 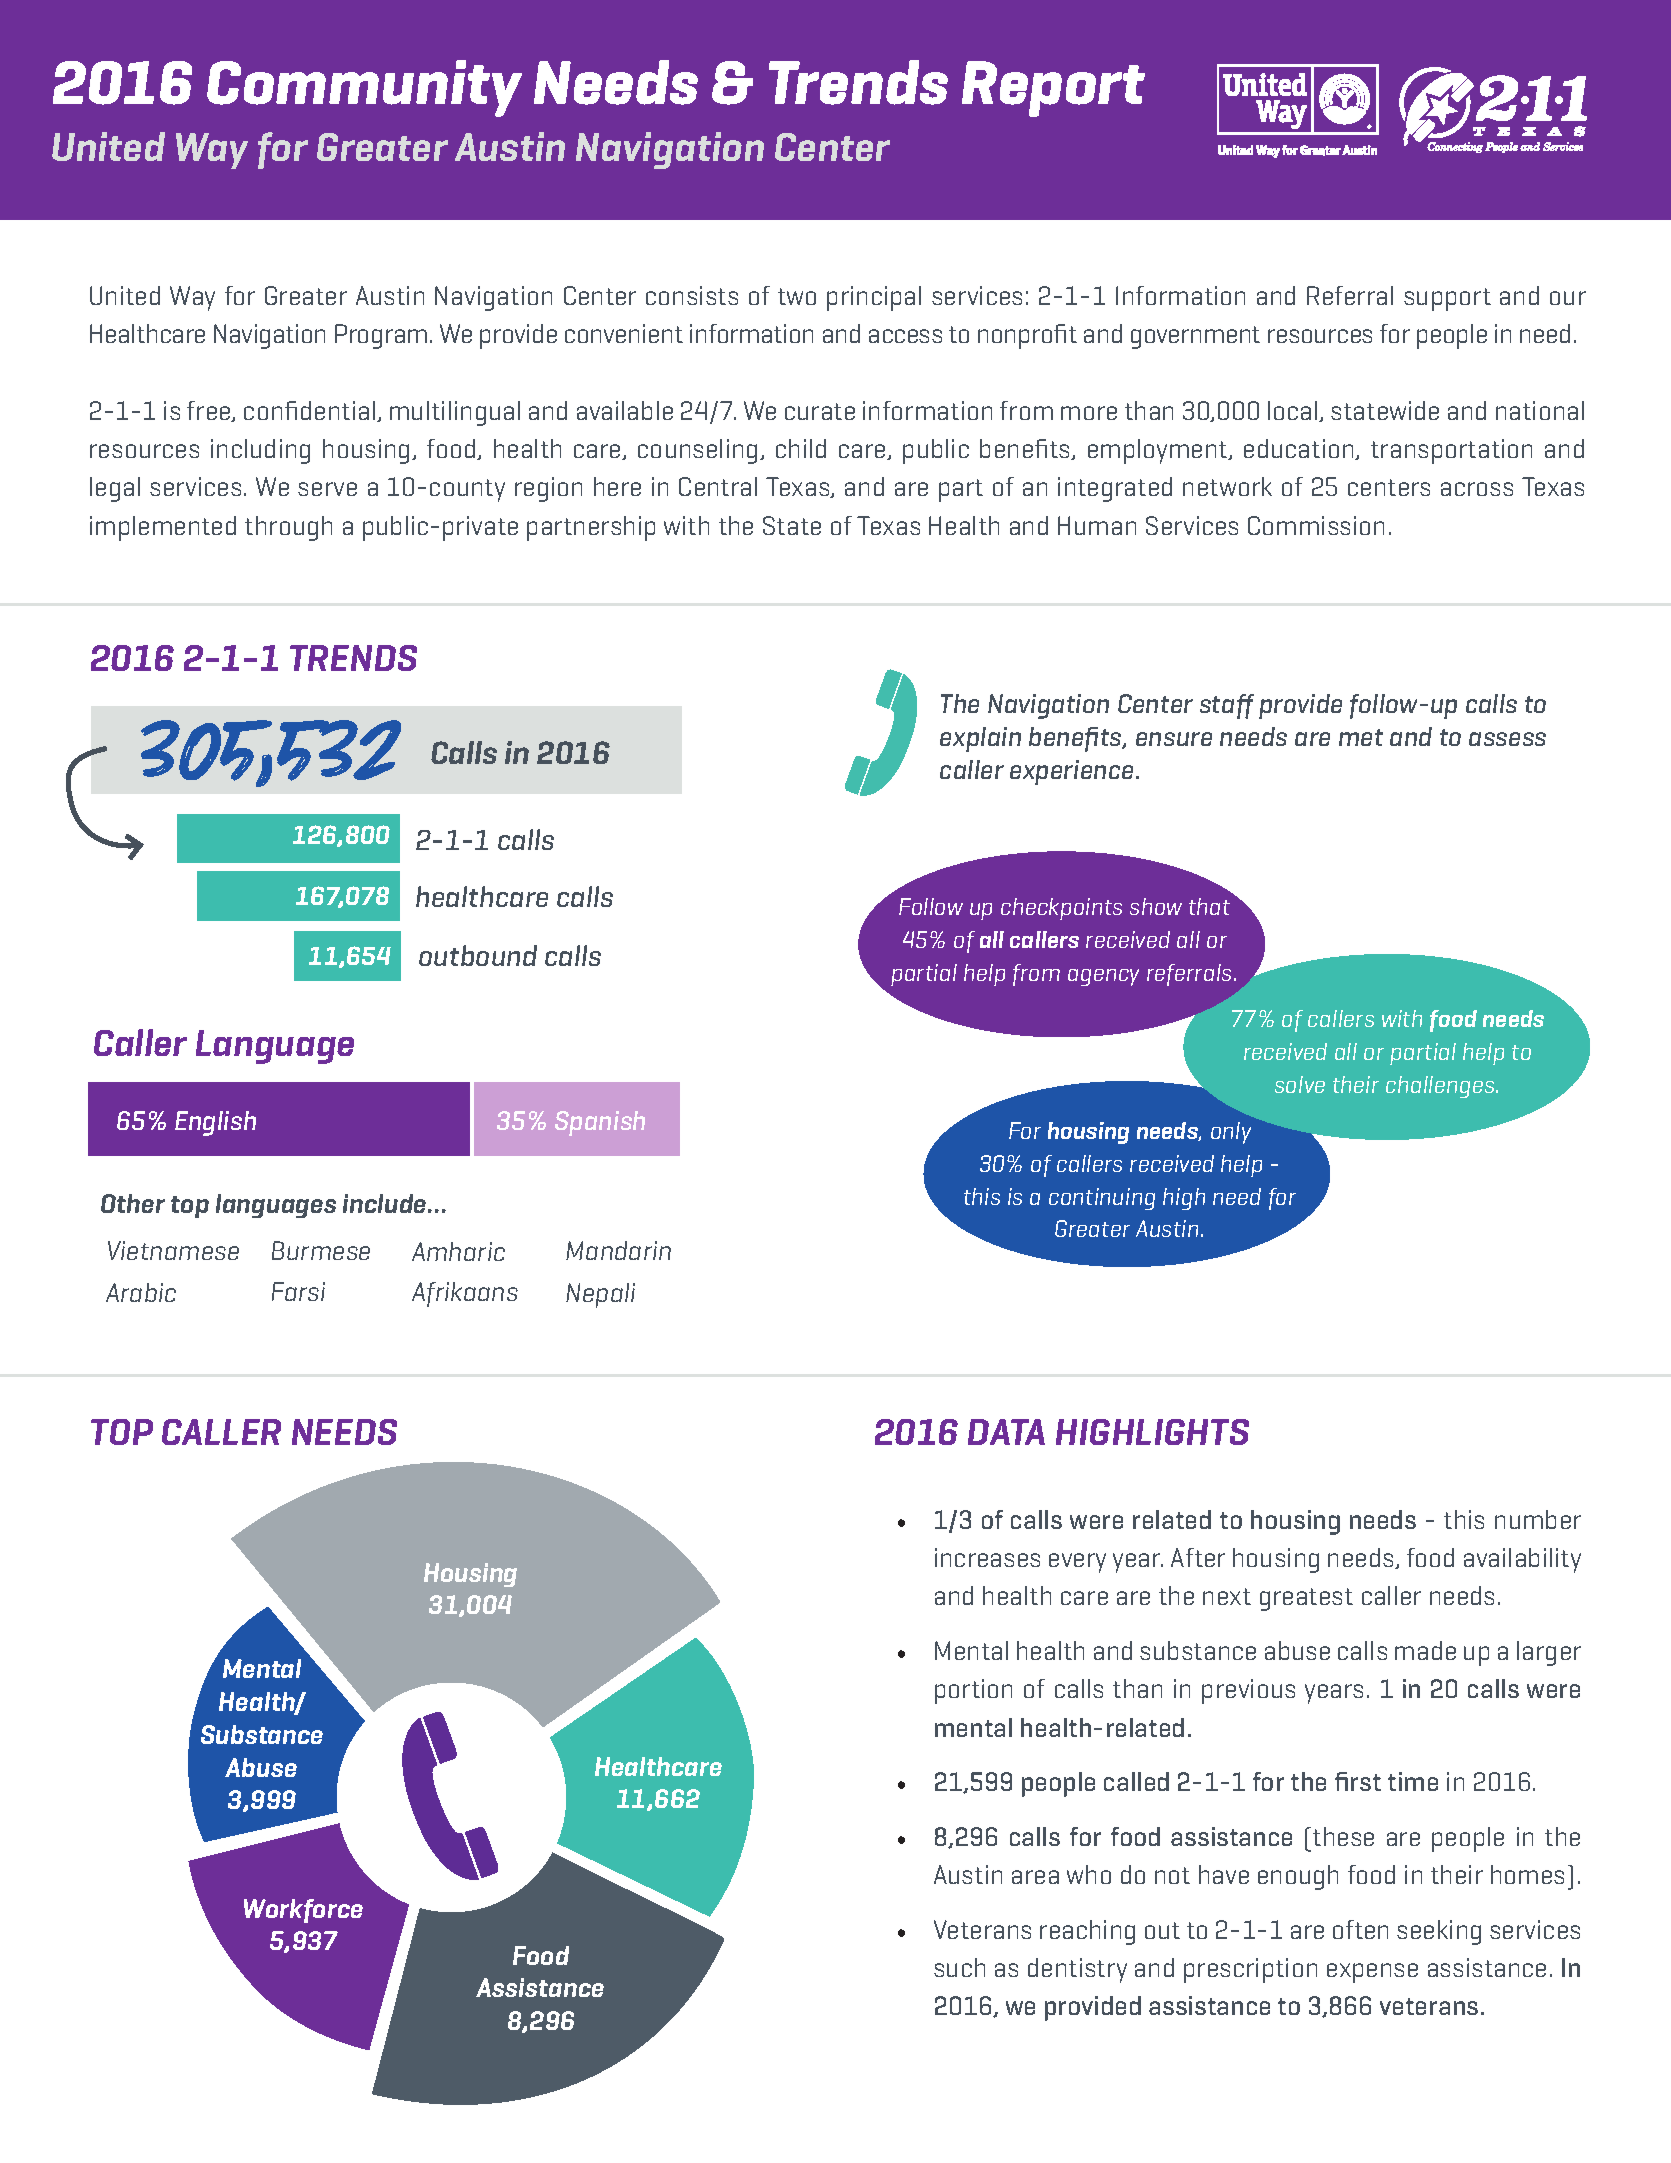 What do you see at coordinates (718, 486) in the screenshot?
I see `Central` at bounding box center [718, 486].
